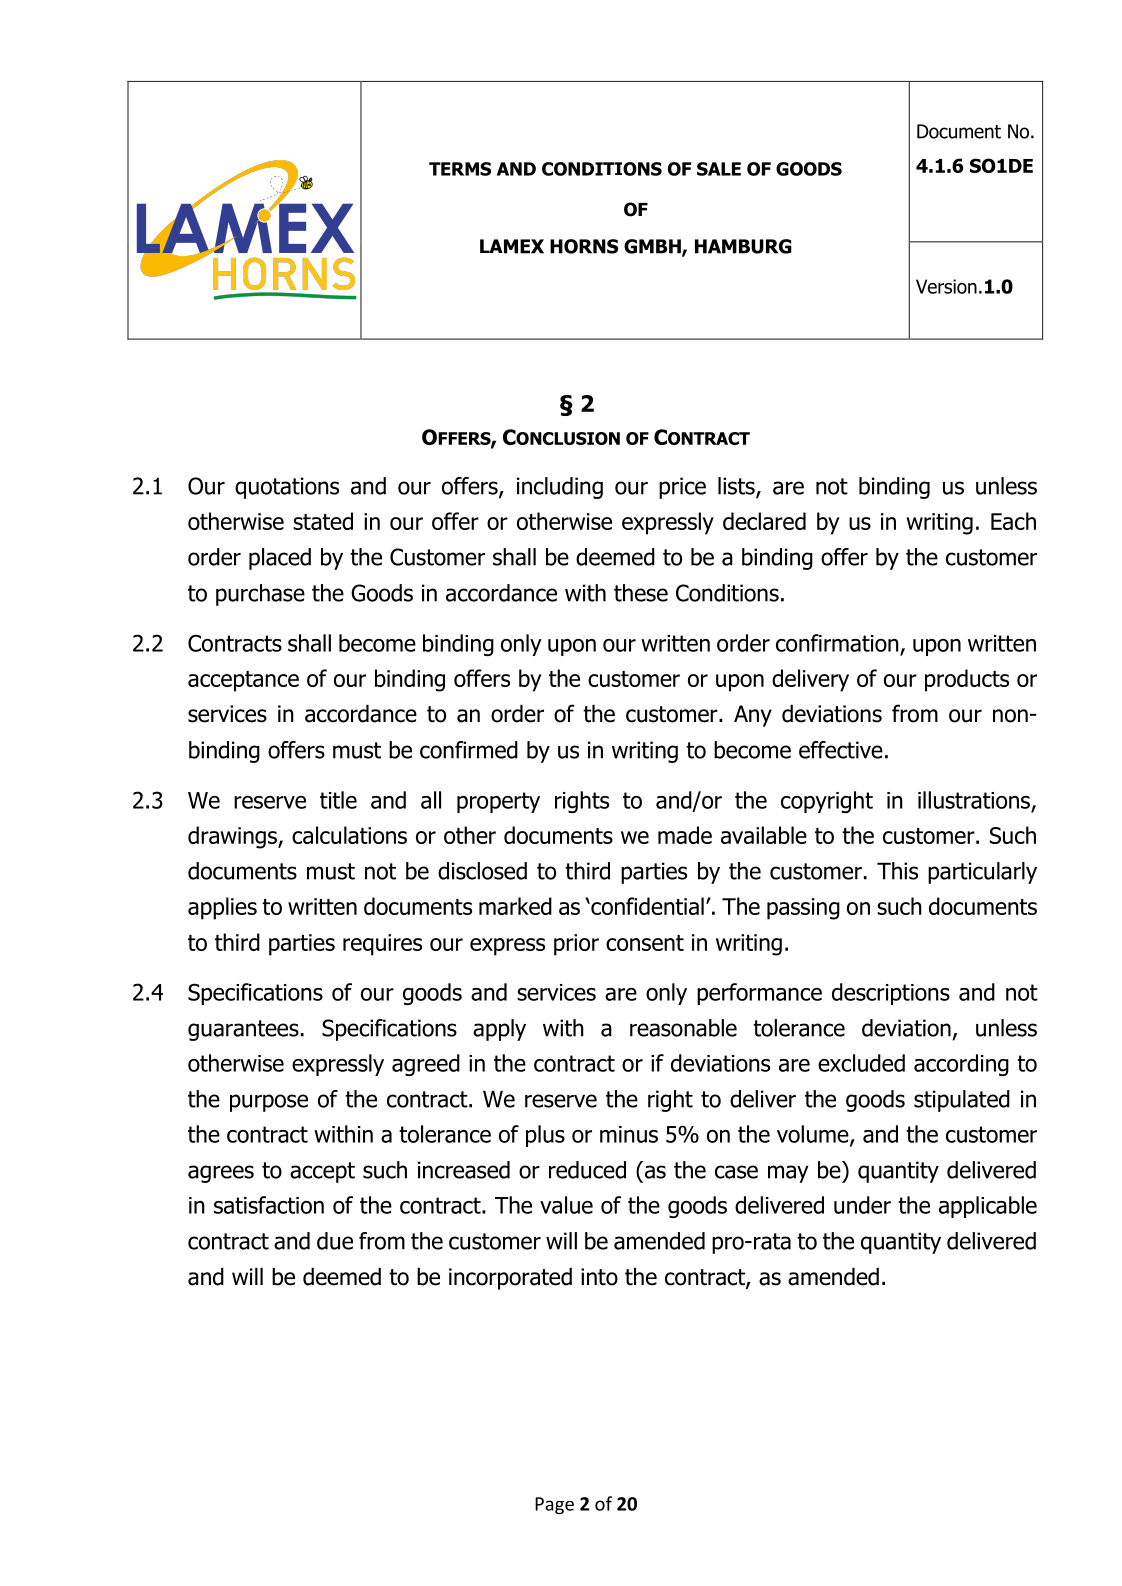 This page has width=1122, height=1586. I want to click on products, so click(967, 680).
